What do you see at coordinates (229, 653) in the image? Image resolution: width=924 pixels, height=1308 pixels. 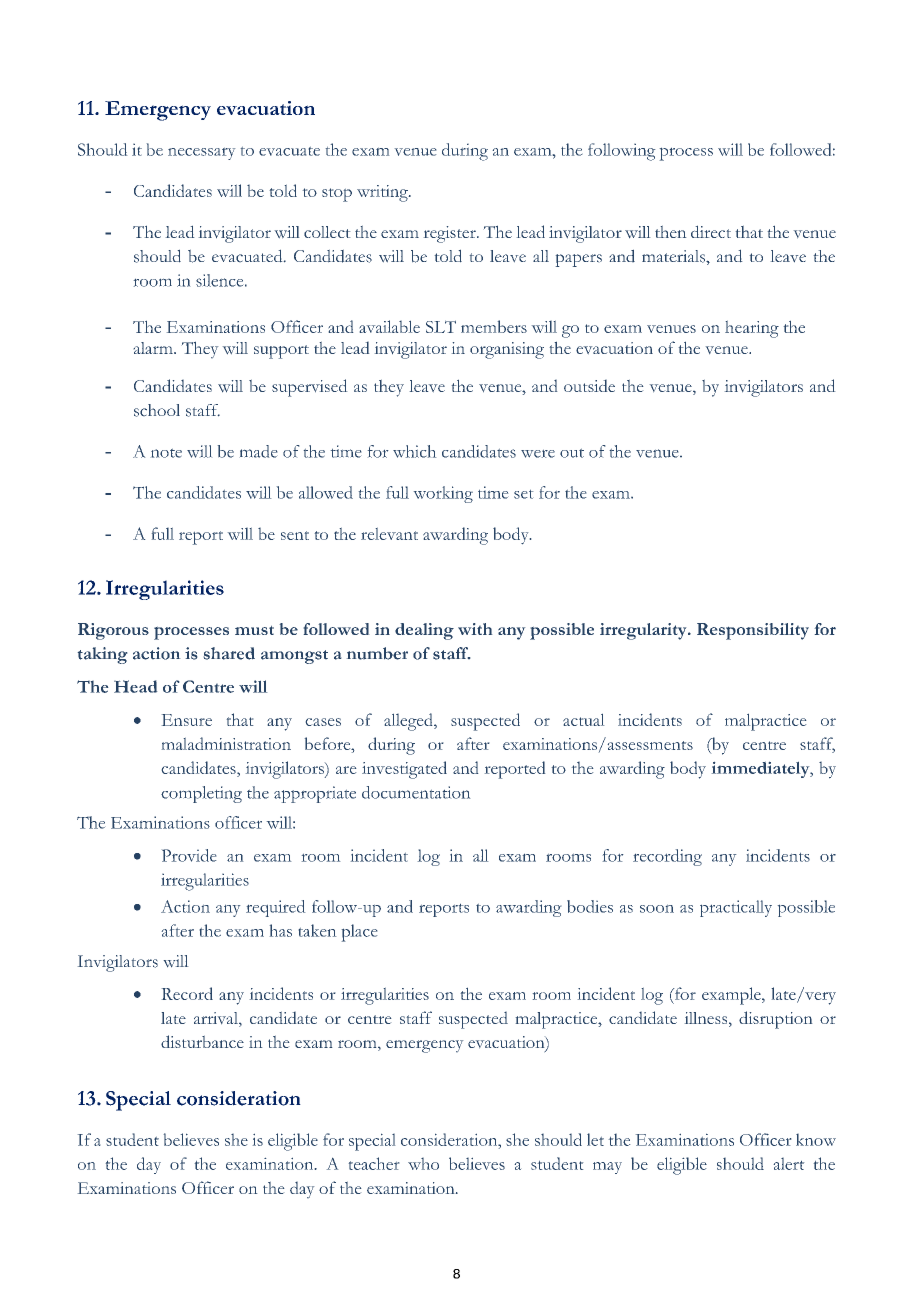 I see `shared` at bounding box center [229, 653].
